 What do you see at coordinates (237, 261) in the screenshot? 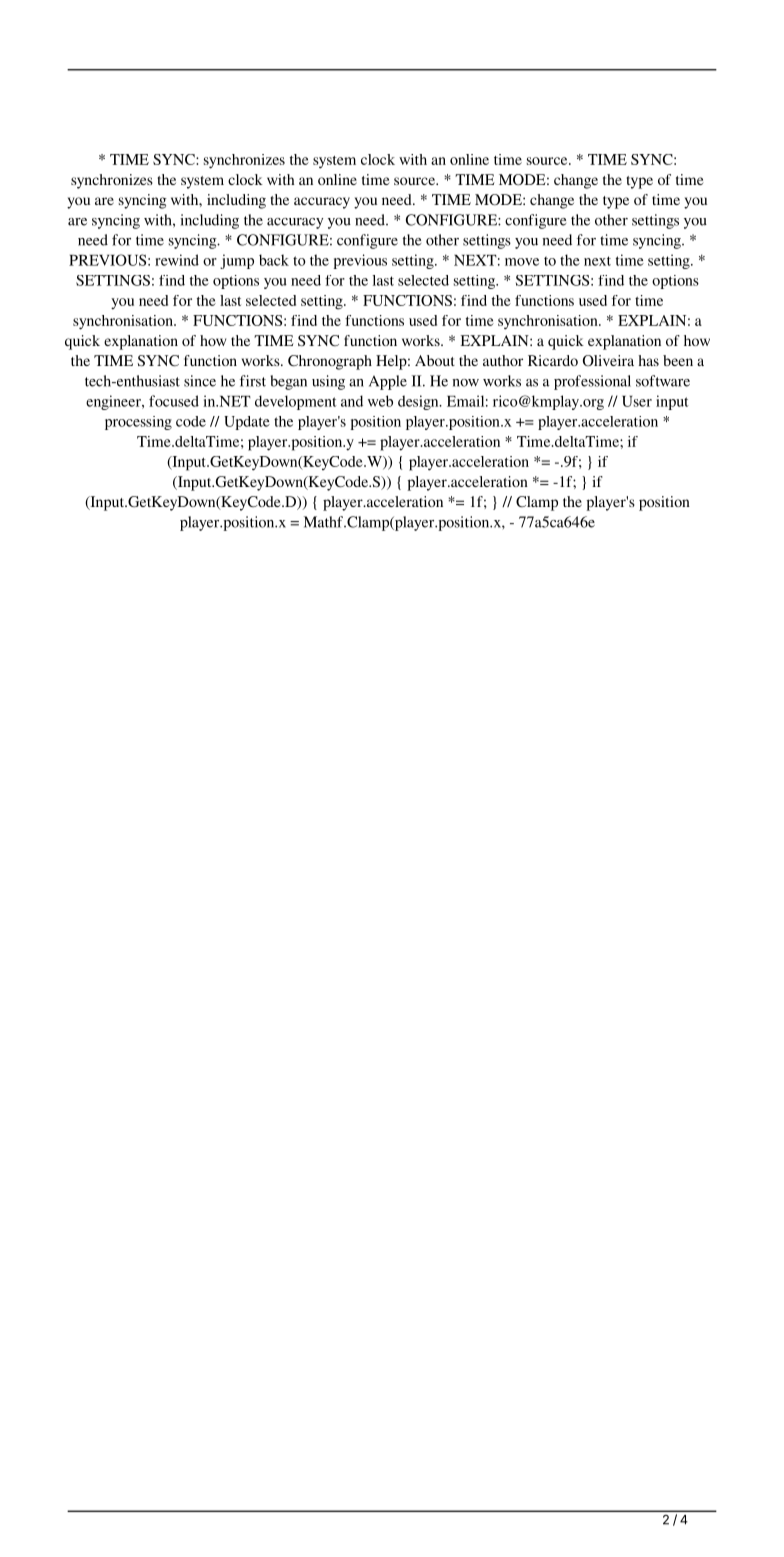
I see `jump` at bounding box center [237, 261].
